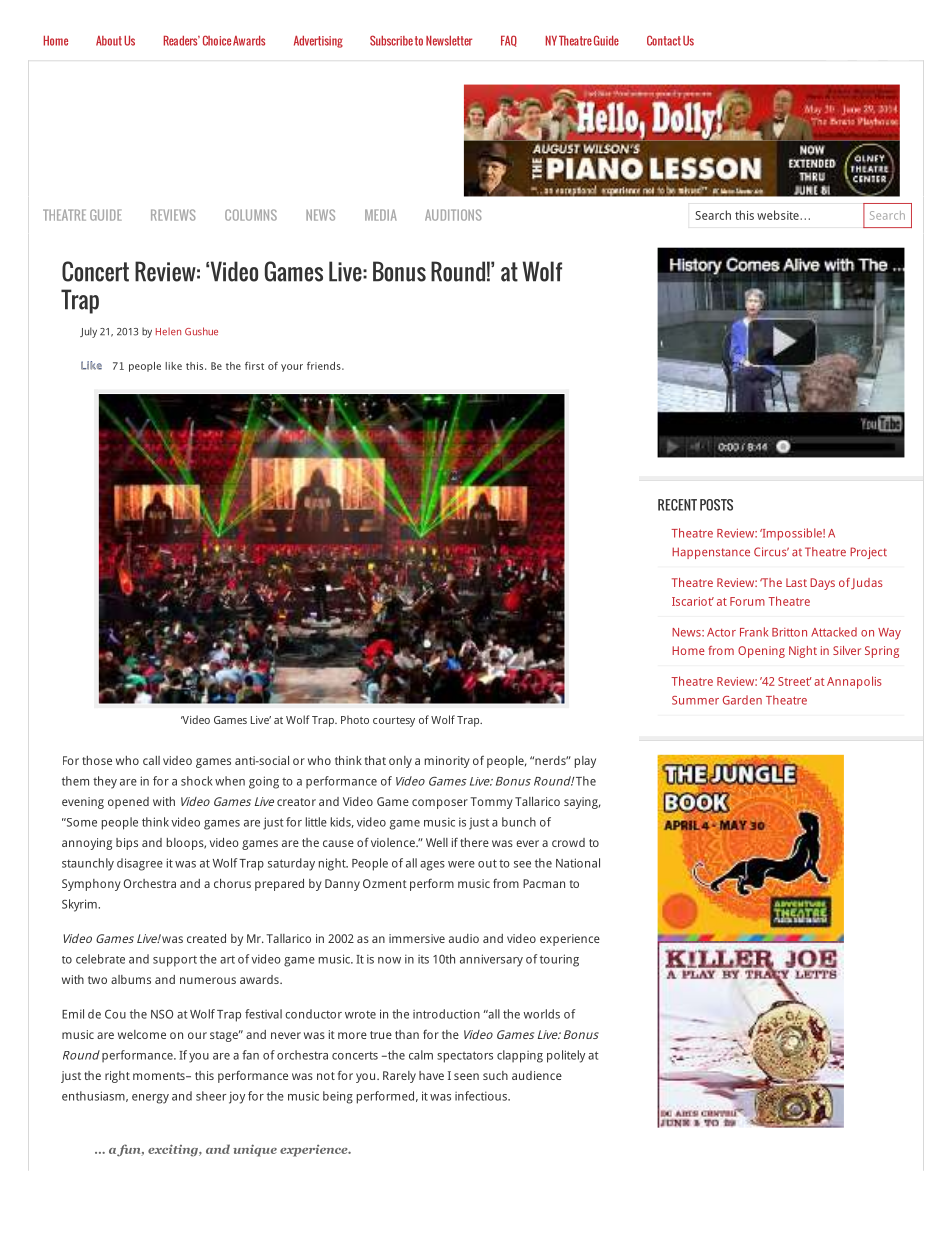 The image size is (952, 1233). What do you see at coordinates (482, 1096) in the screenshot?
I see `infectious` at bounding box center [482, 1096].
